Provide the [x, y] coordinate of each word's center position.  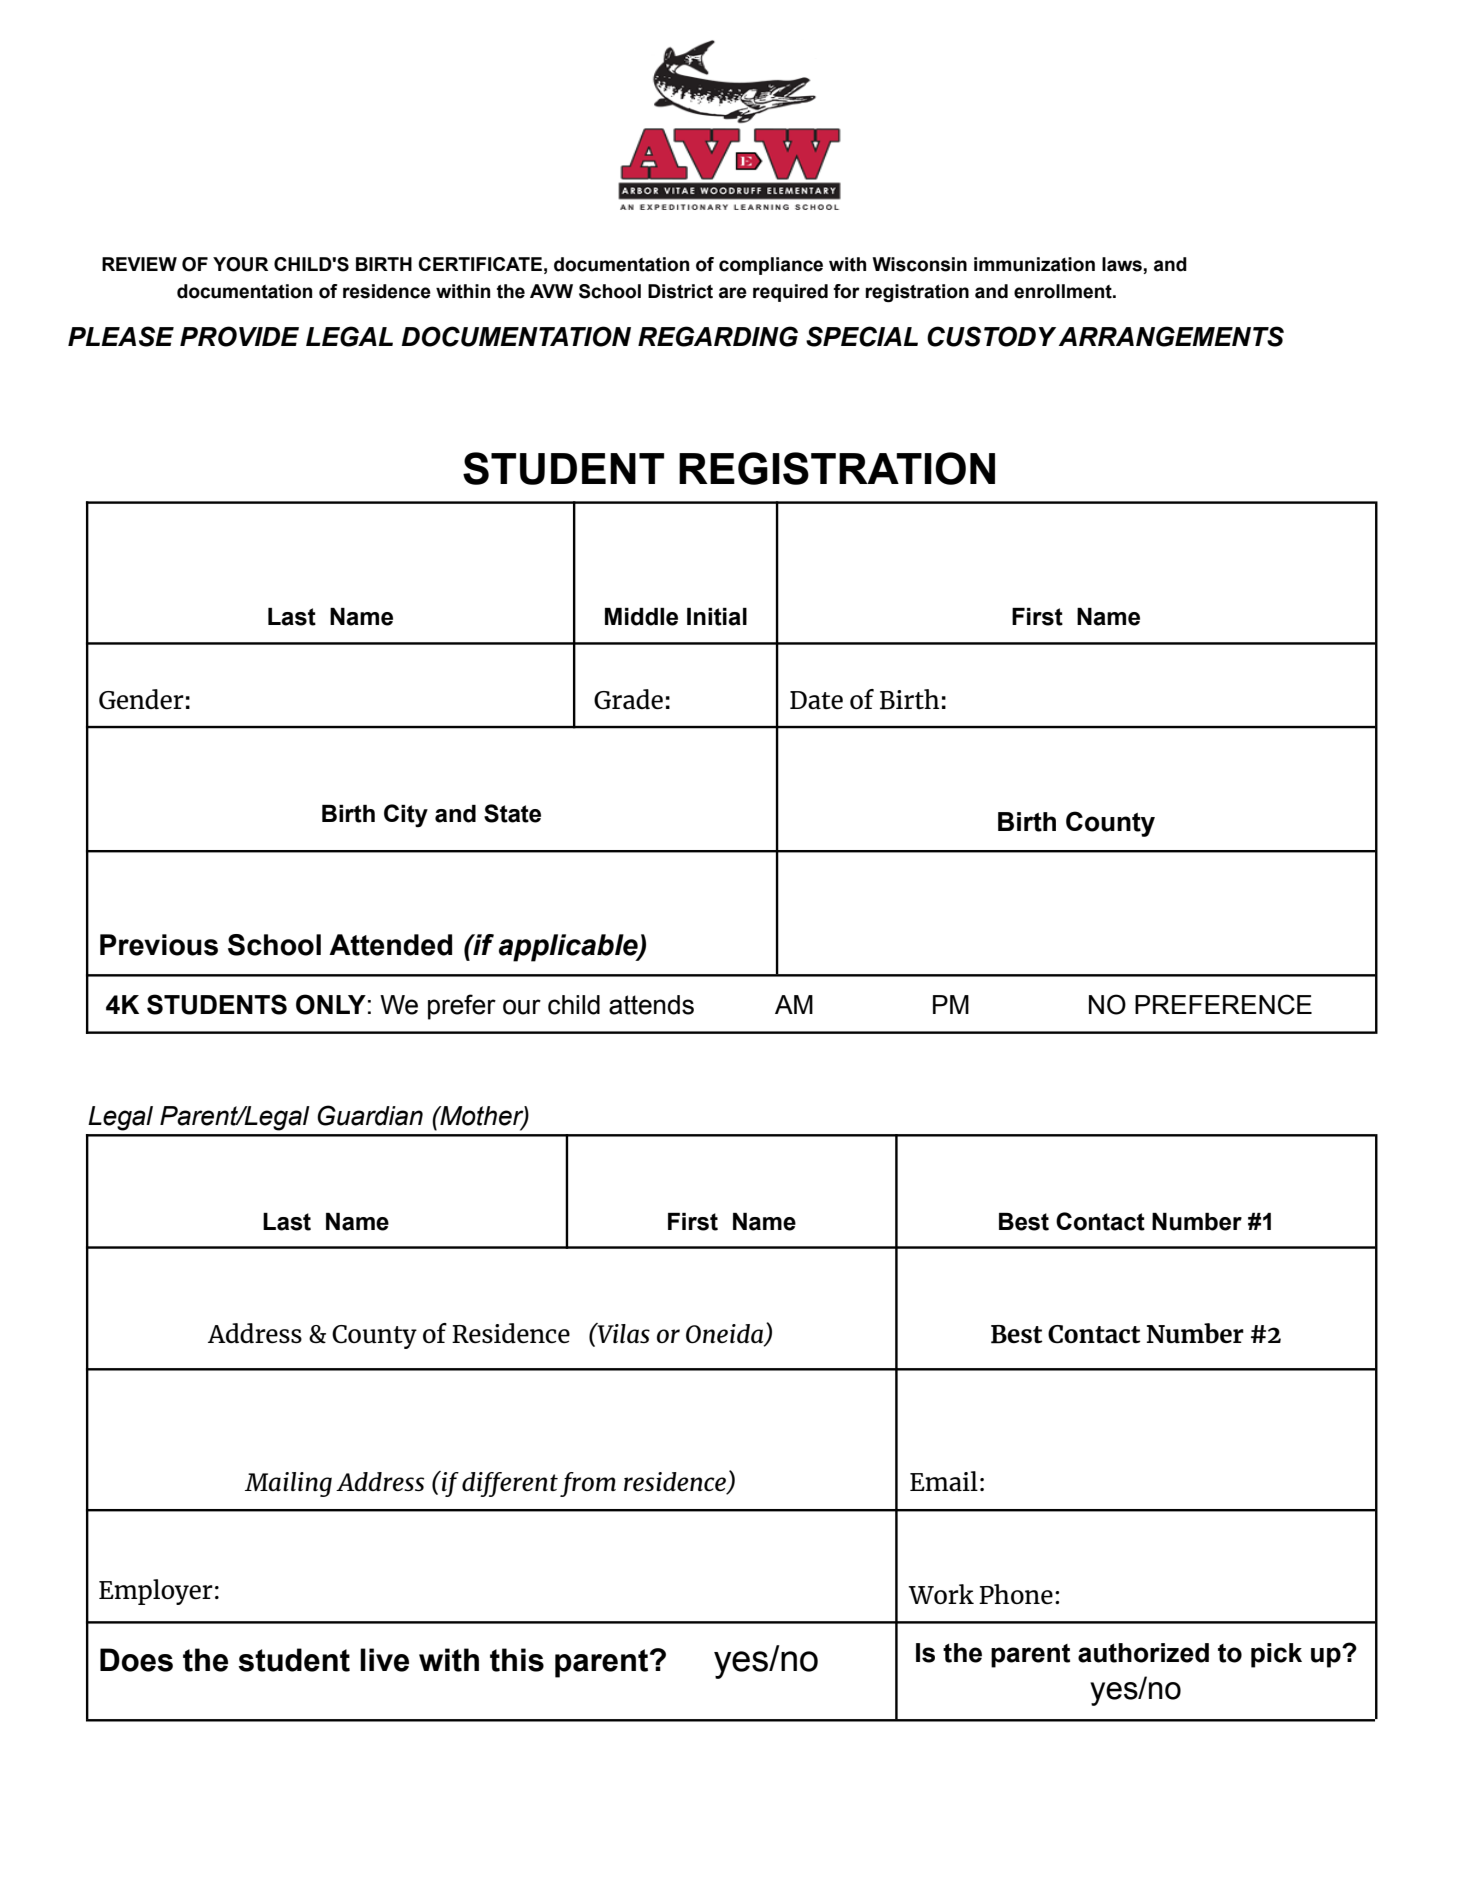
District [680, 291]
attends [651, 1005]
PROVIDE [239, 336]
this [517, 1660]
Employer [156, 1592]
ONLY [331, 1004]
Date [816, 700]
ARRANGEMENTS [1171, 336]
